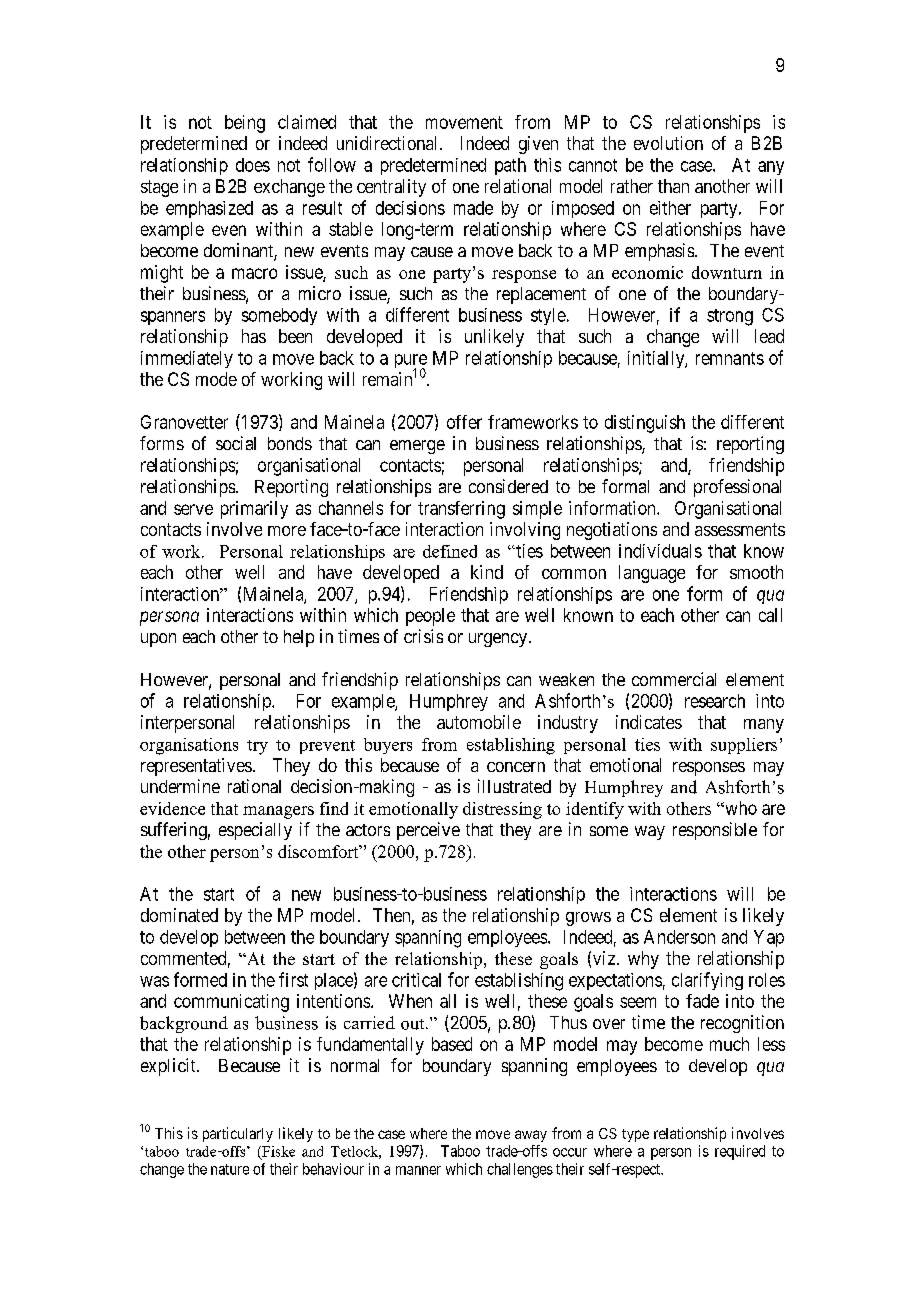 This image has height=1308, width=924. Describe the element at coordinates (418, 1170) in the image. I see `manner` at that location.
